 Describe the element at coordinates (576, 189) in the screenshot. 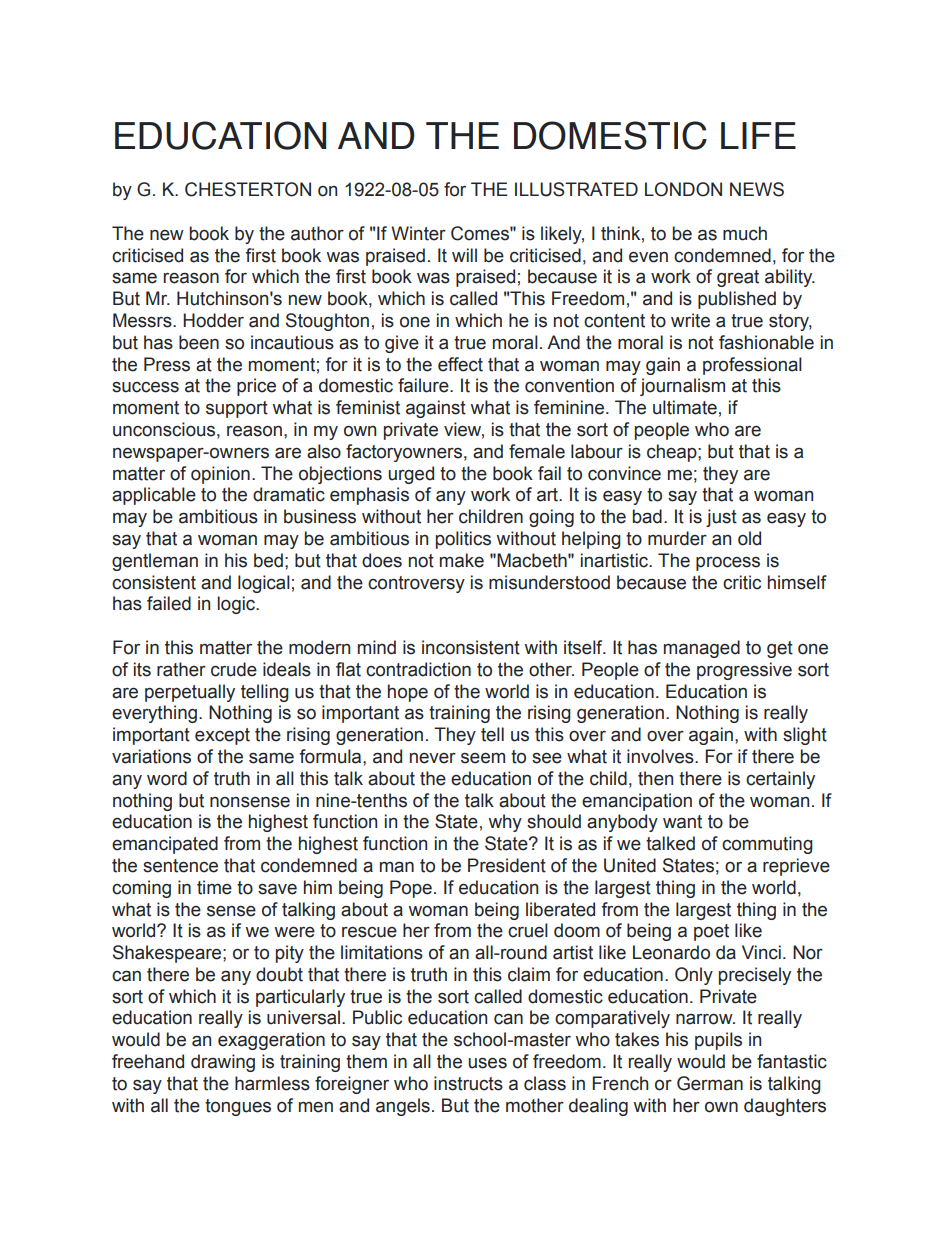

I see `ILLUSTRATED` at that location.
